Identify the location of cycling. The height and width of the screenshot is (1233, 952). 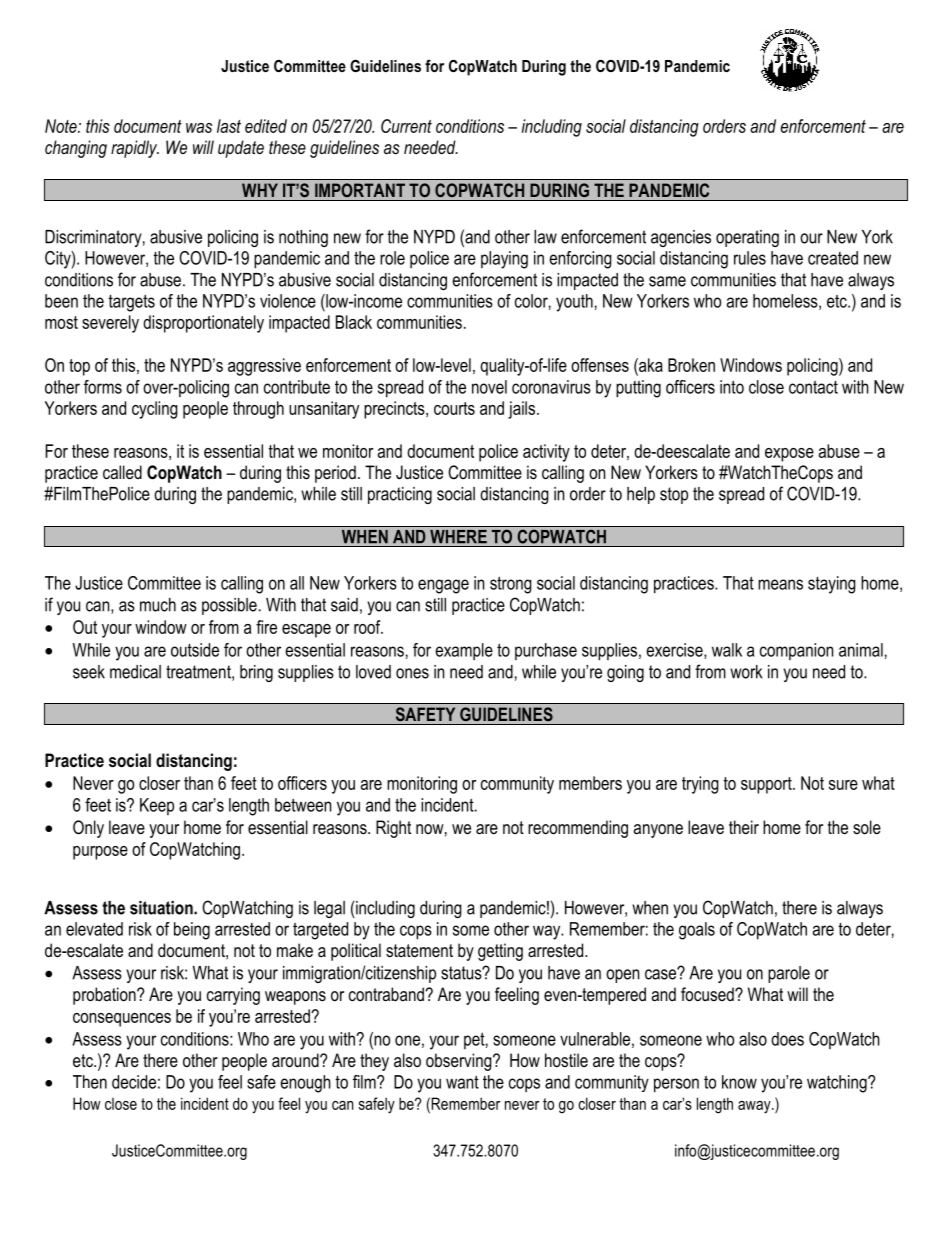
(155, 410).
